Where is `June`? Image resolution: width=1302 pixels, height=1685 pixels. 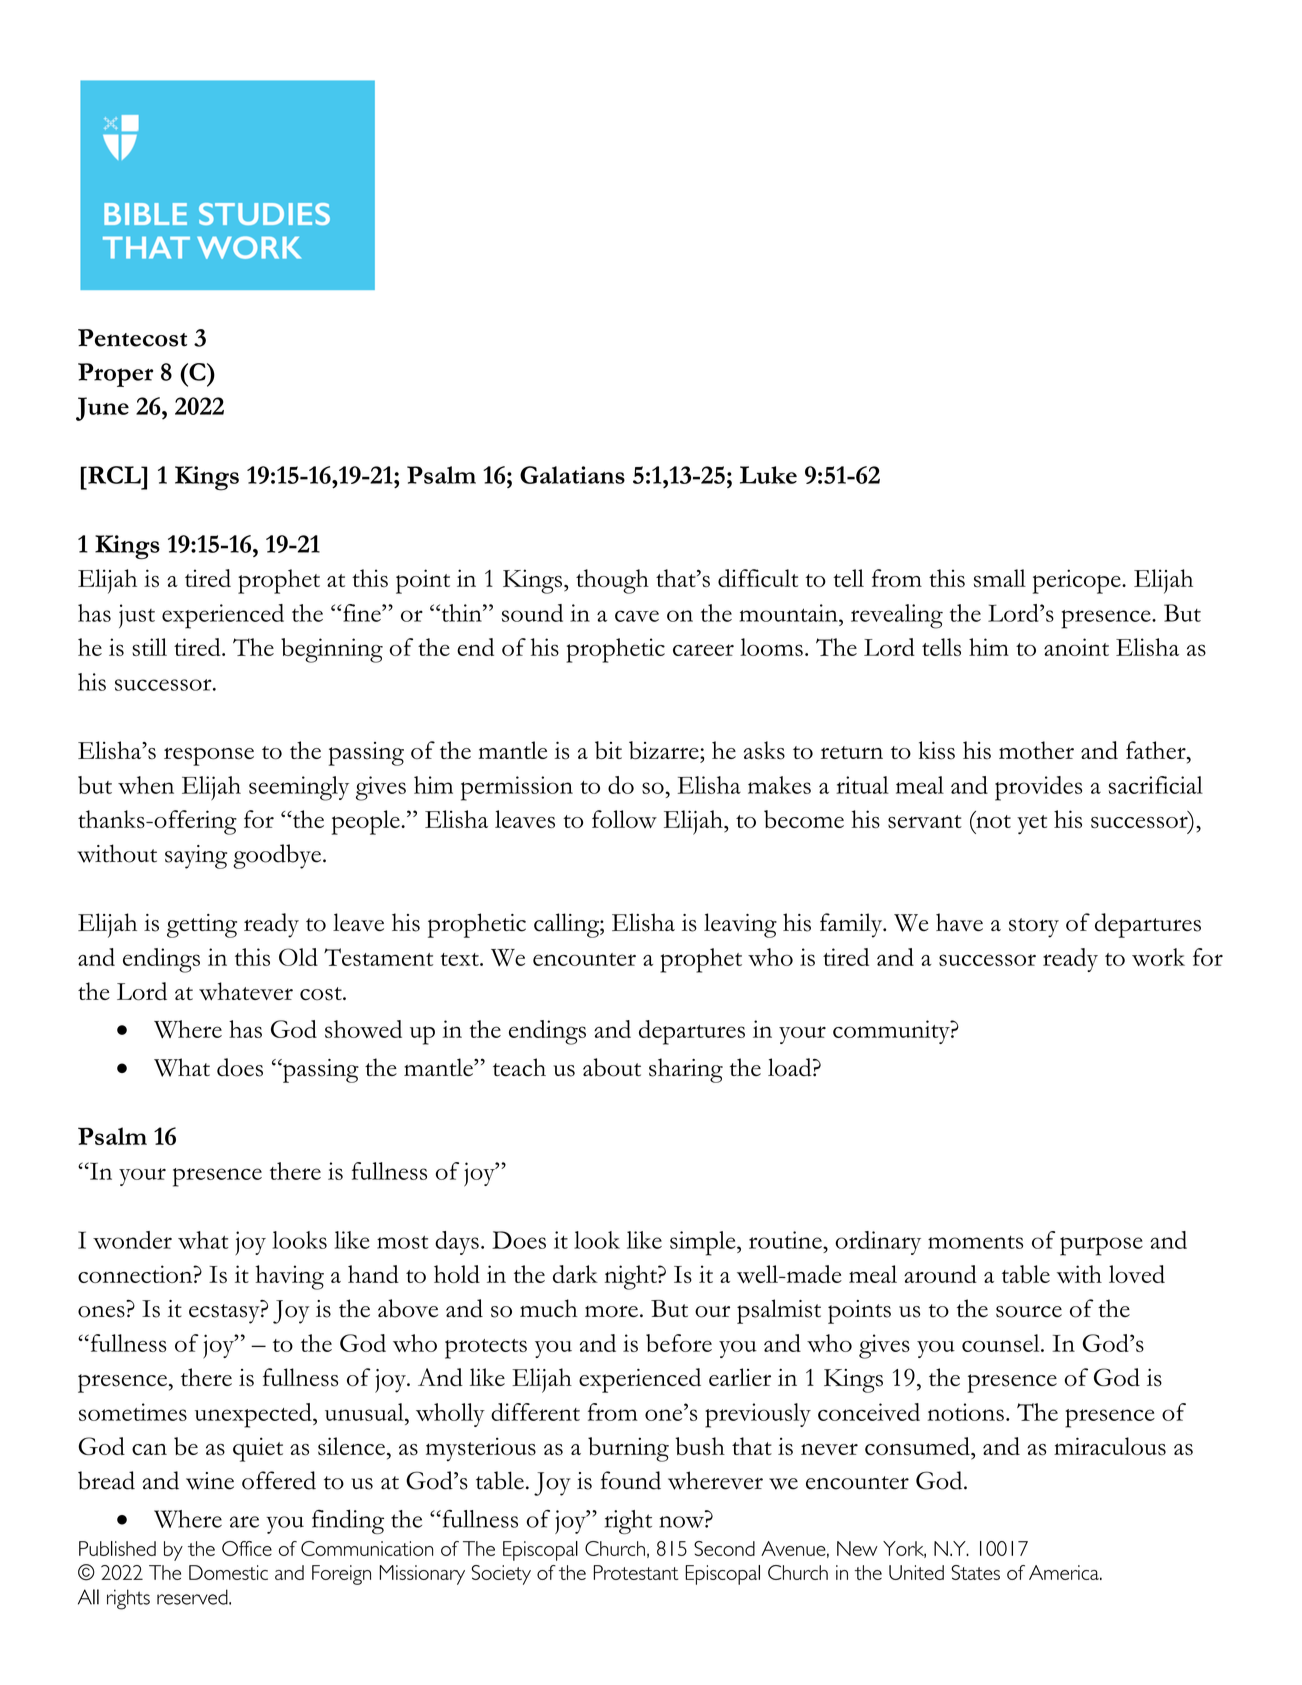 June is located at coordinates (102, 409).
